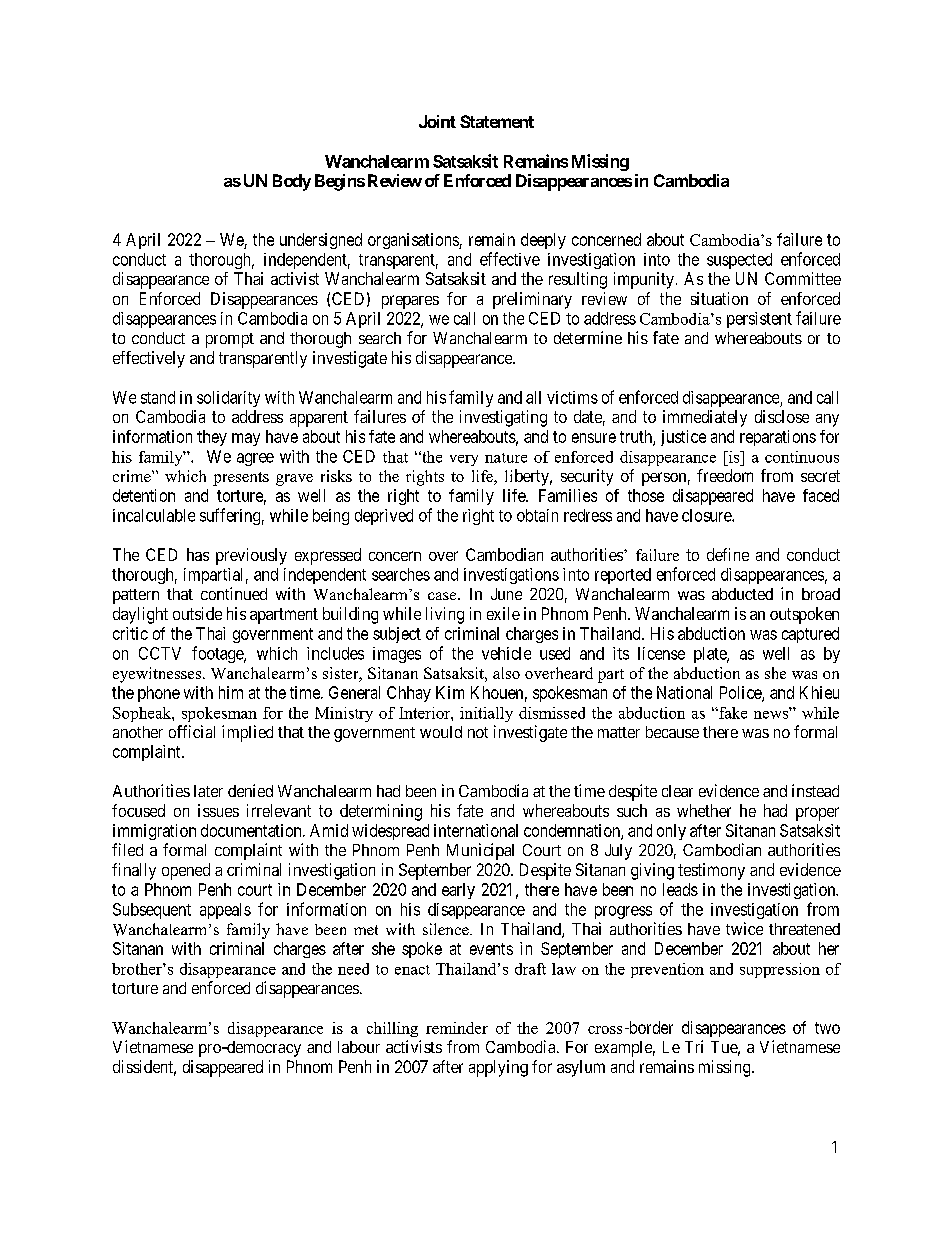 This document has width=952, height=1233. Describe the element at coordinates (497, 121) in the document. I see `Statement` at that location.
